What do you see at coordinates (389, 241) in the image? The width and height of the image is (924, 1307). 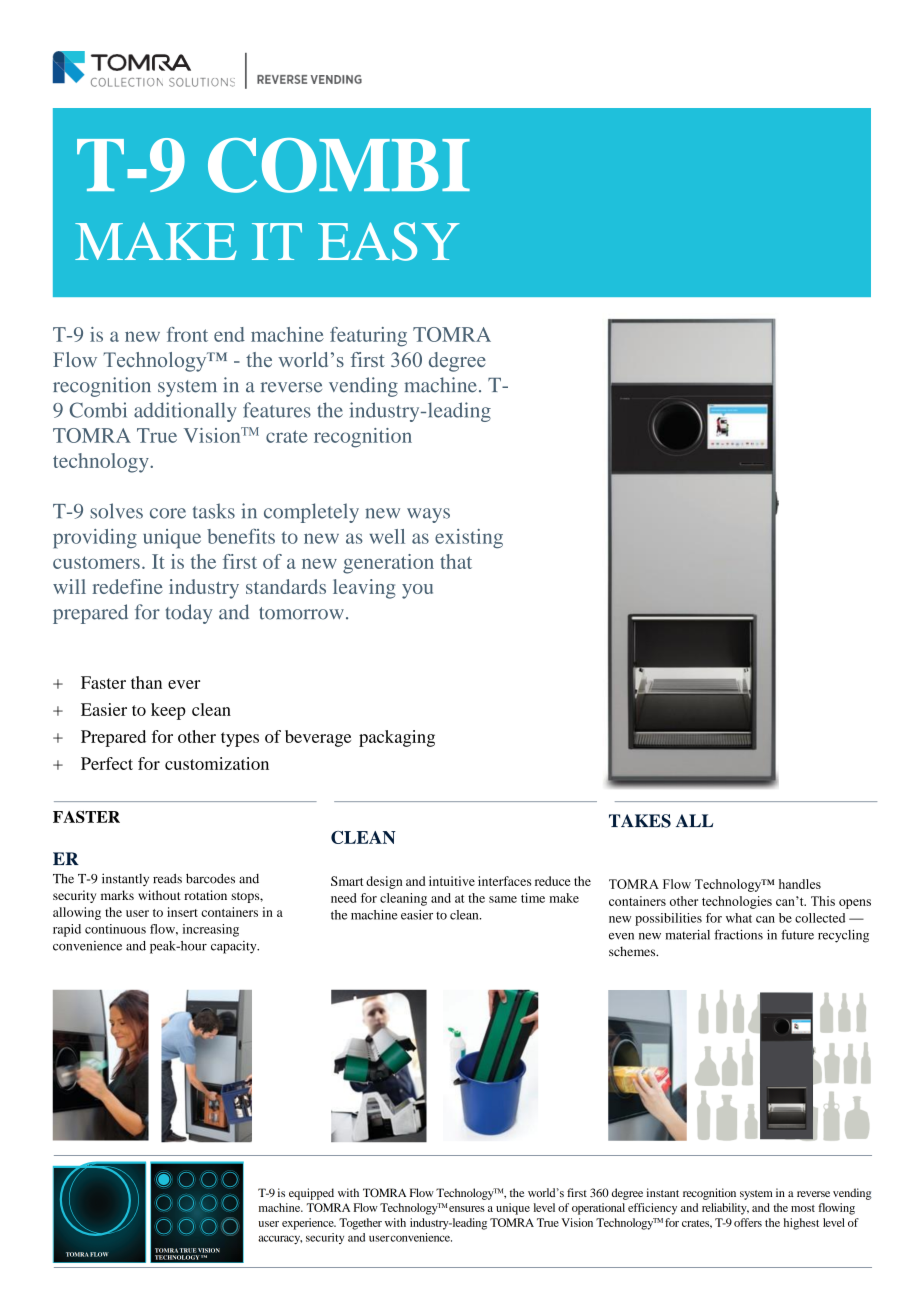 I see `EASY` at bounding box center [389, 241].
